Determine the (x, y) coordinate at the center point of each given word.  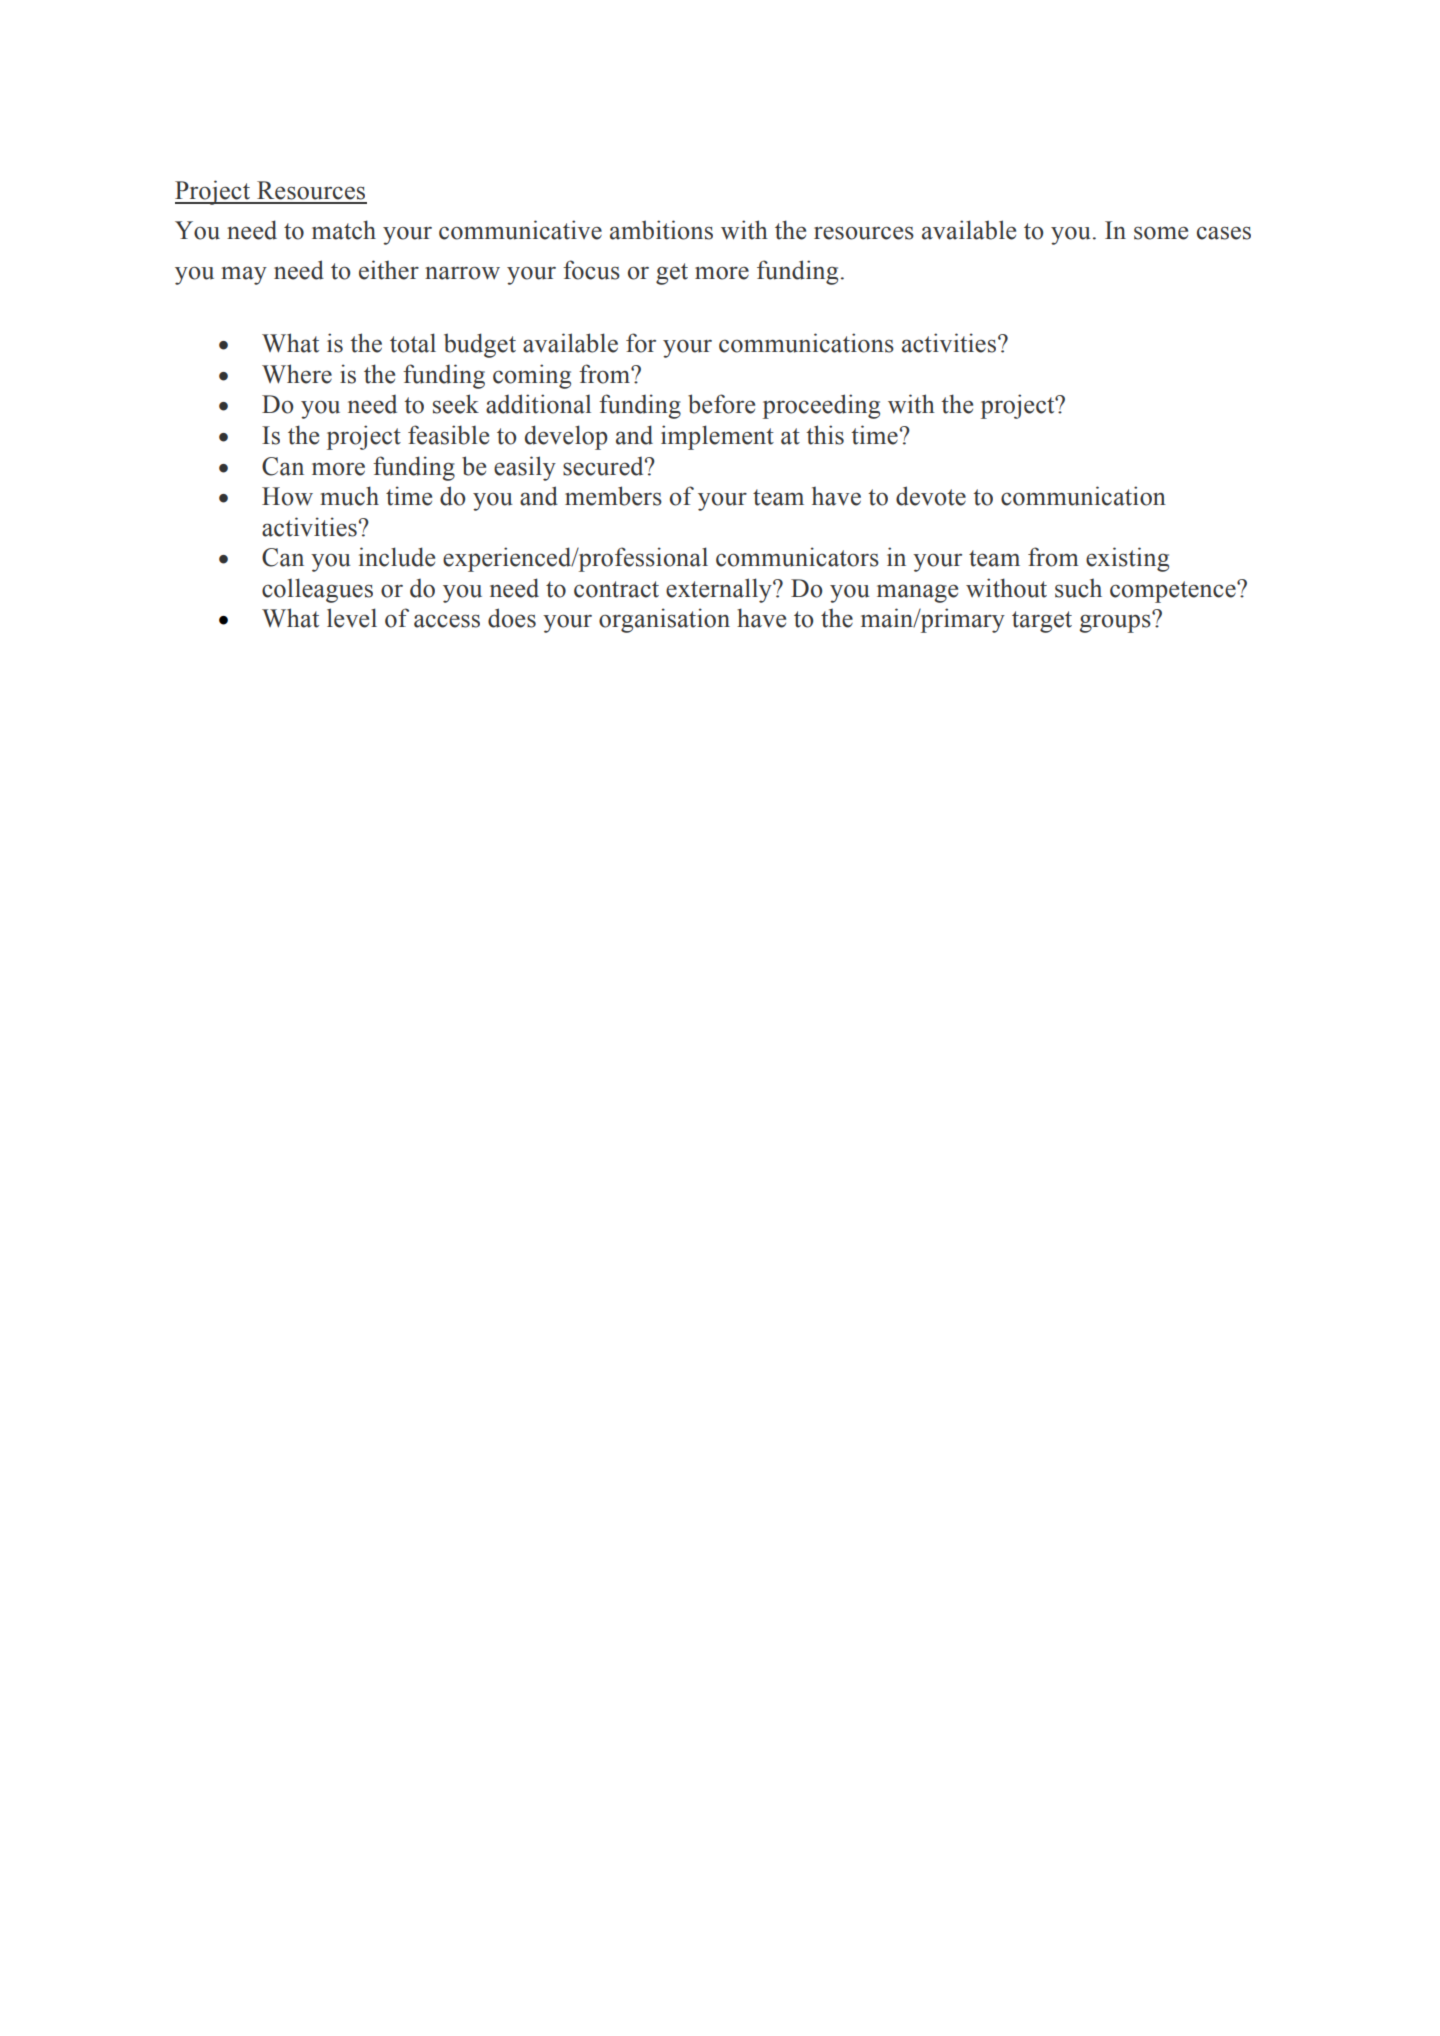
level (352, 618)
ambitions (661, 230)
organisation (664, 620)
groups (1116, 623)
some (1161, 233)
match (344, 230)
